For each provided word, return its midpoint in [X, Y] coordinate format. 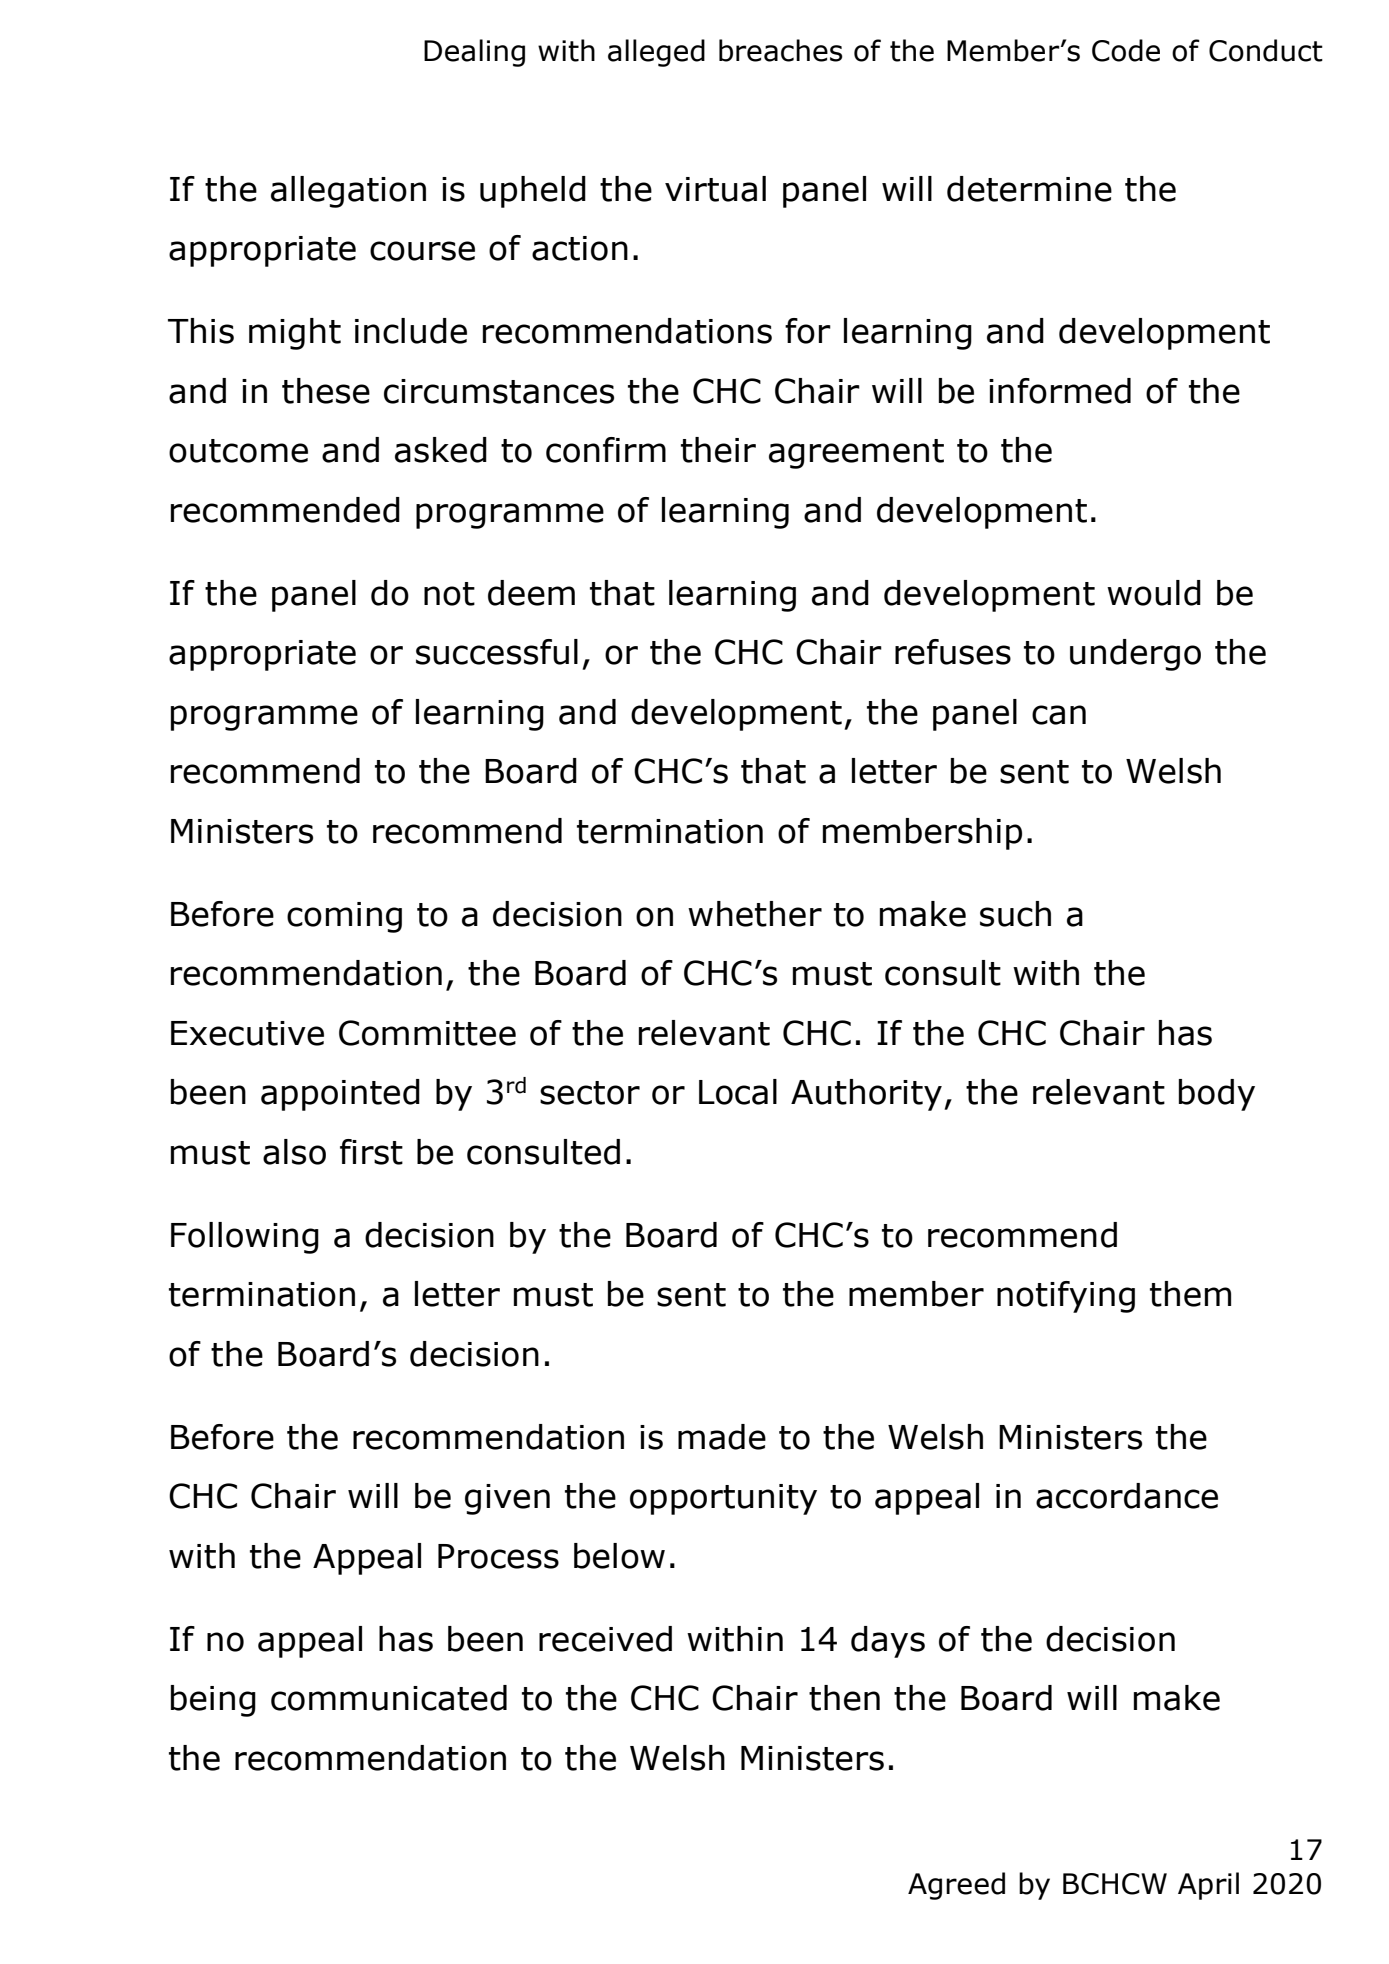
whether [755, 914]
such [1015, 914]
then [844, 1698]
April [1208, 1886]
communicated [389, 1698]
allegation [348, 192]
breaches [781, 50]
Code [1126, 50]
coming [344, 917]
